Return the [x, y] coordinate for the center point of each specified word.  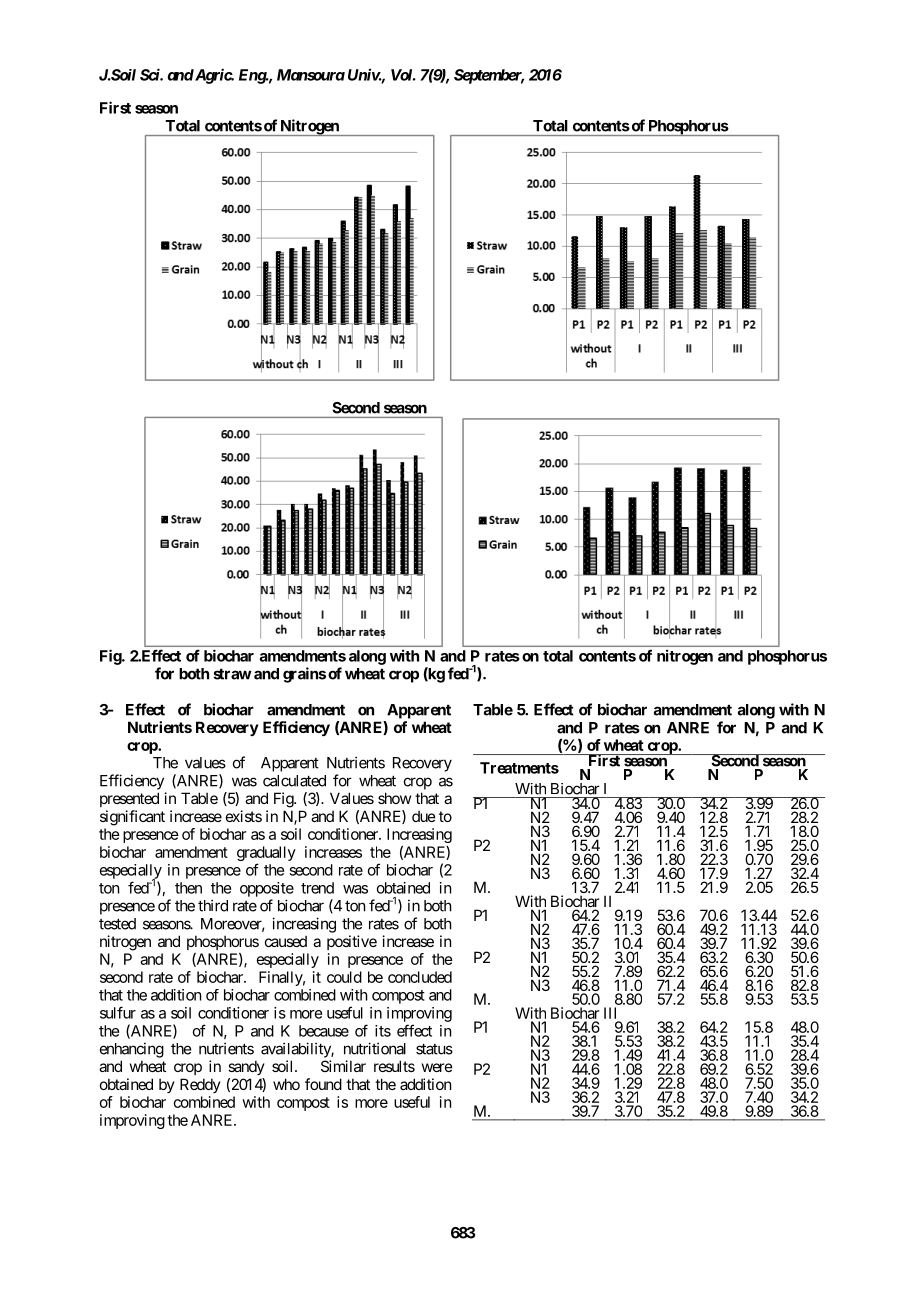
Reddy [200, 1085]
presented [129, 799]
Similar [343, 1066]
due [424, 816]
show [394, 798]
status [434, 1049]
